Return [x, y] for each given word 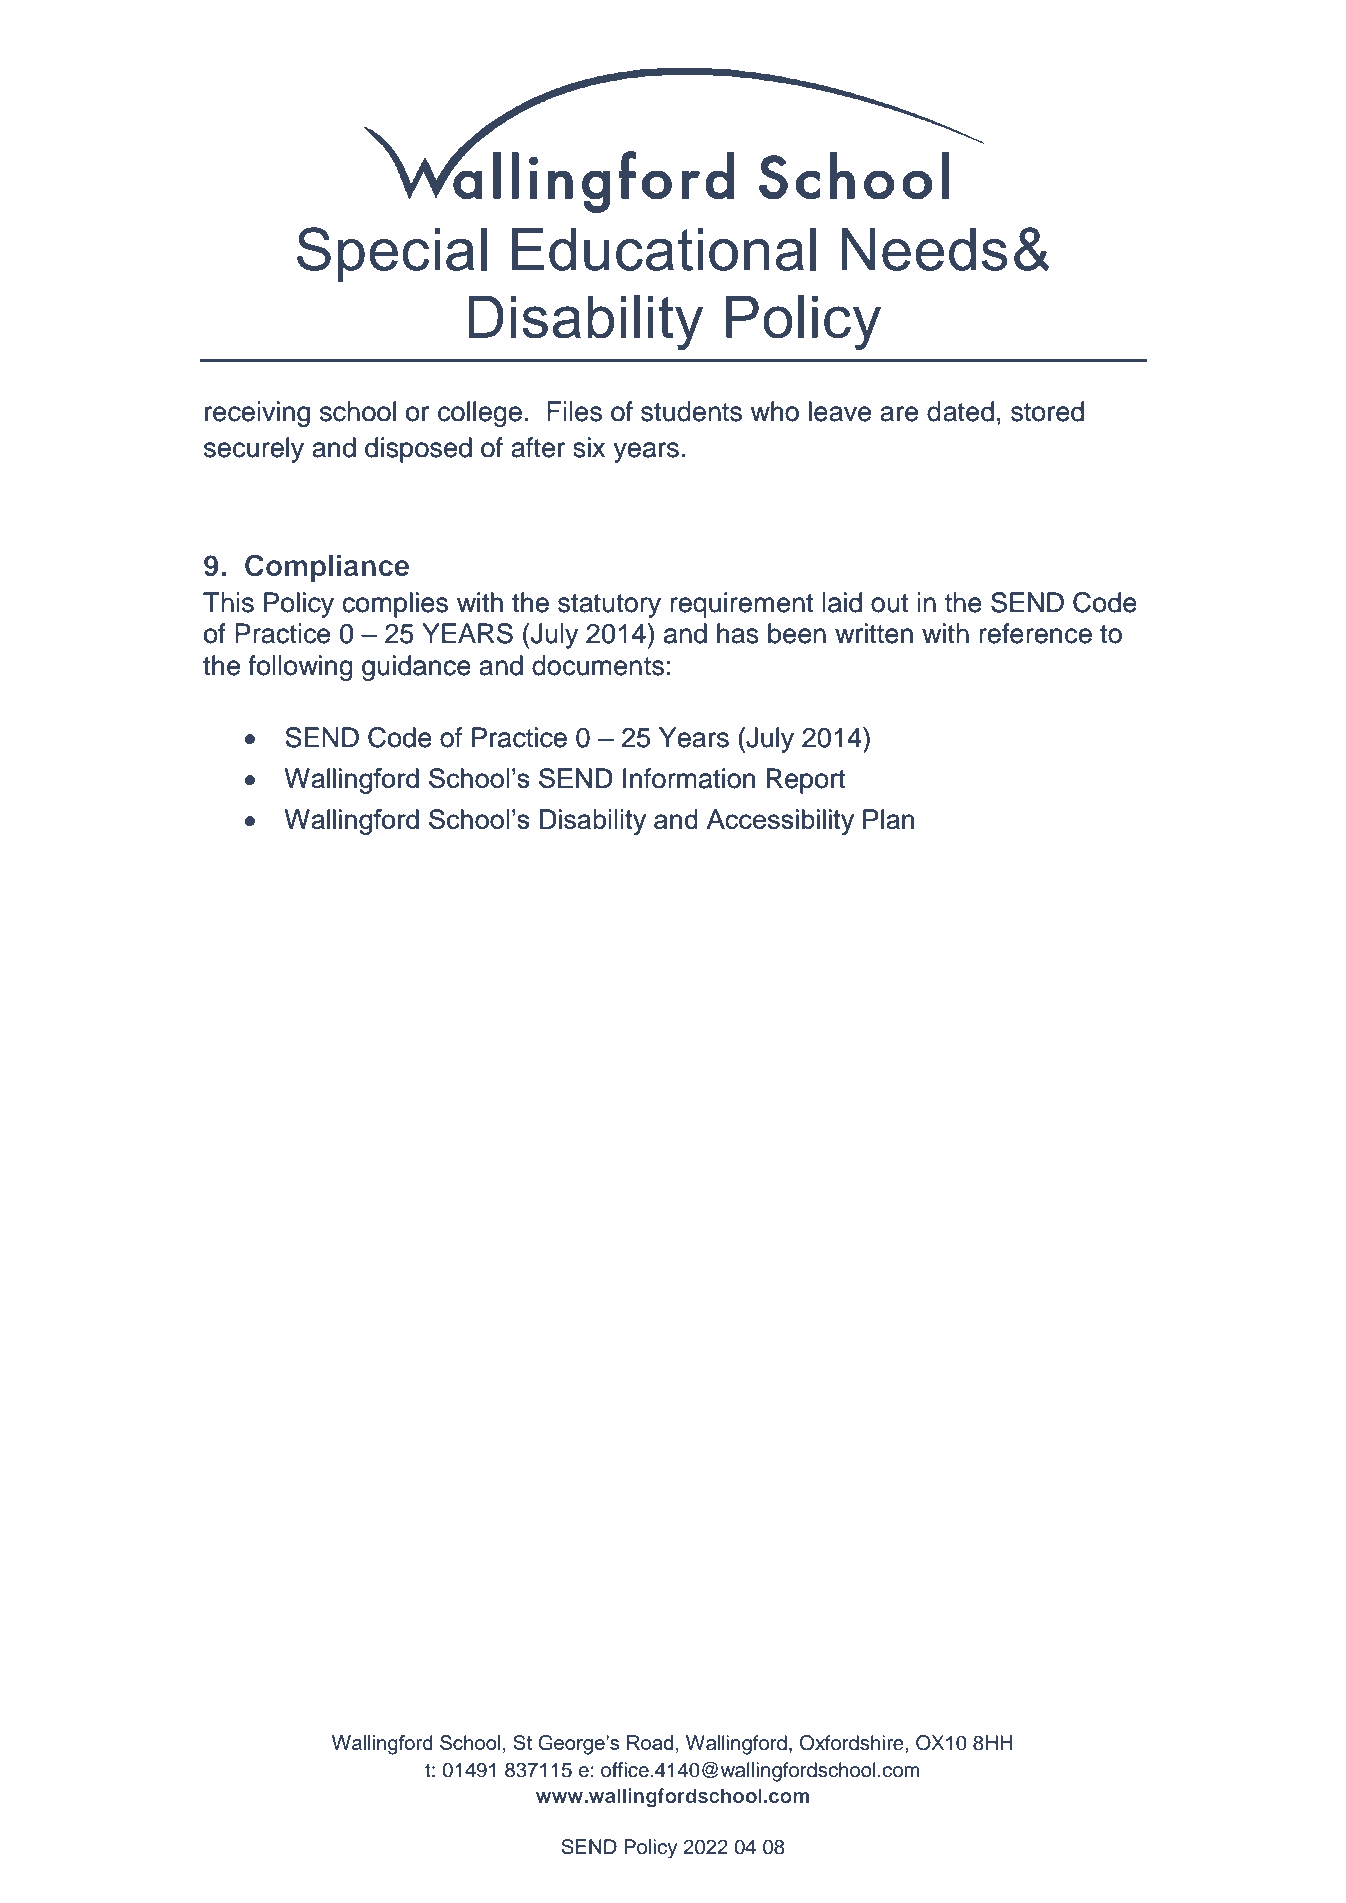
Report [805, 781]
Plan [888, 819]
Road [650, 1742]
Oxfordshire [852, 1743]
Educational [664, 249]
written [874, 633]
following [300, 668]
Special [392, 254]
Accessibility [780, 822]
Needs [924, 249]
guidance [416, 668]
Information [689, 778]
